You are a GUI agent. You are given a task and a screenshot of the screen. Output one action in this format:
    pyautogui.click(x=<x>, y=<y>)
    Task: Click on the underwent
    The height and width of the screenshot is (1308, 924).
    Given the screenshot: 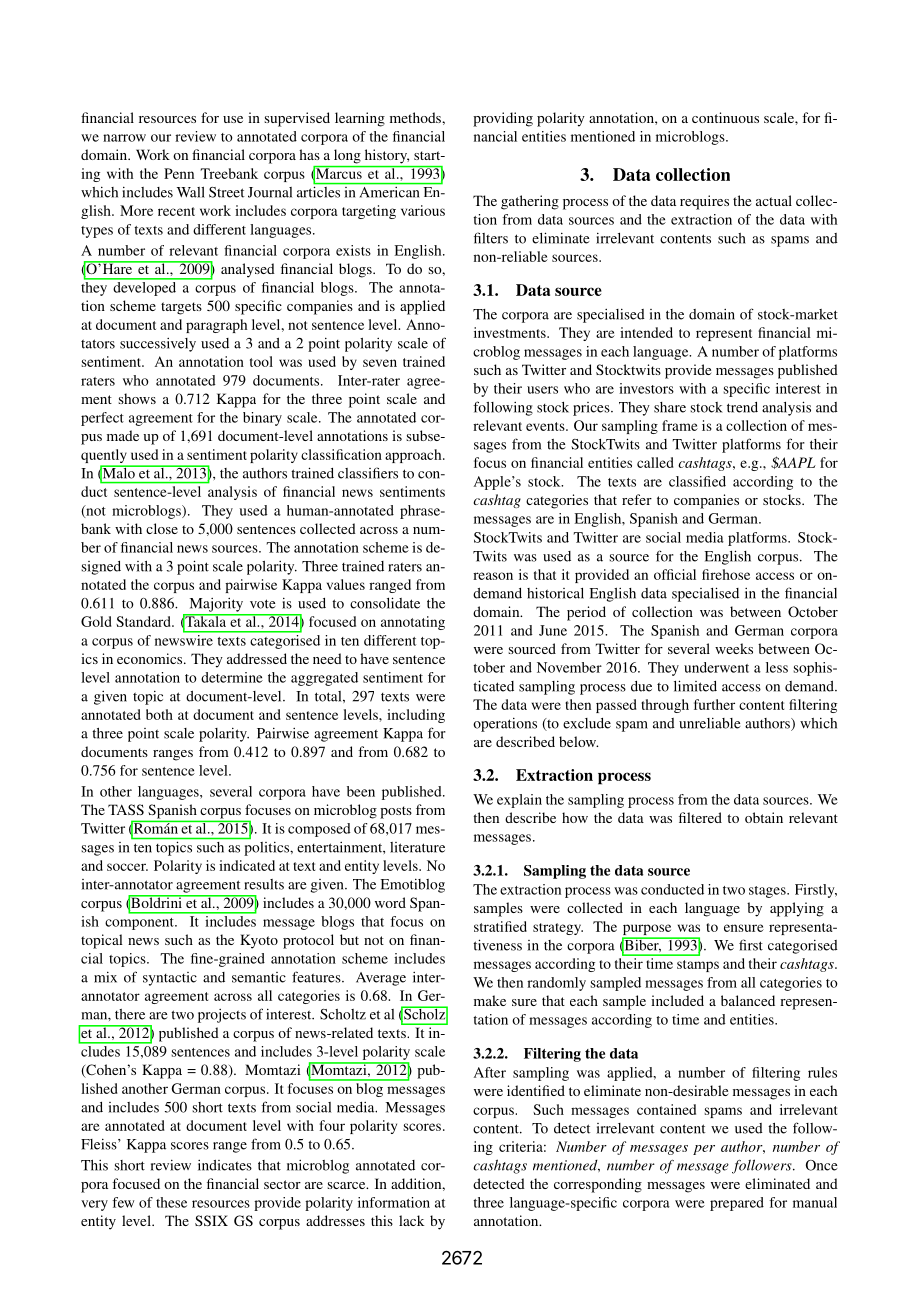 What is the action you would take?
    pyautogui.click(x=716, y=667)
